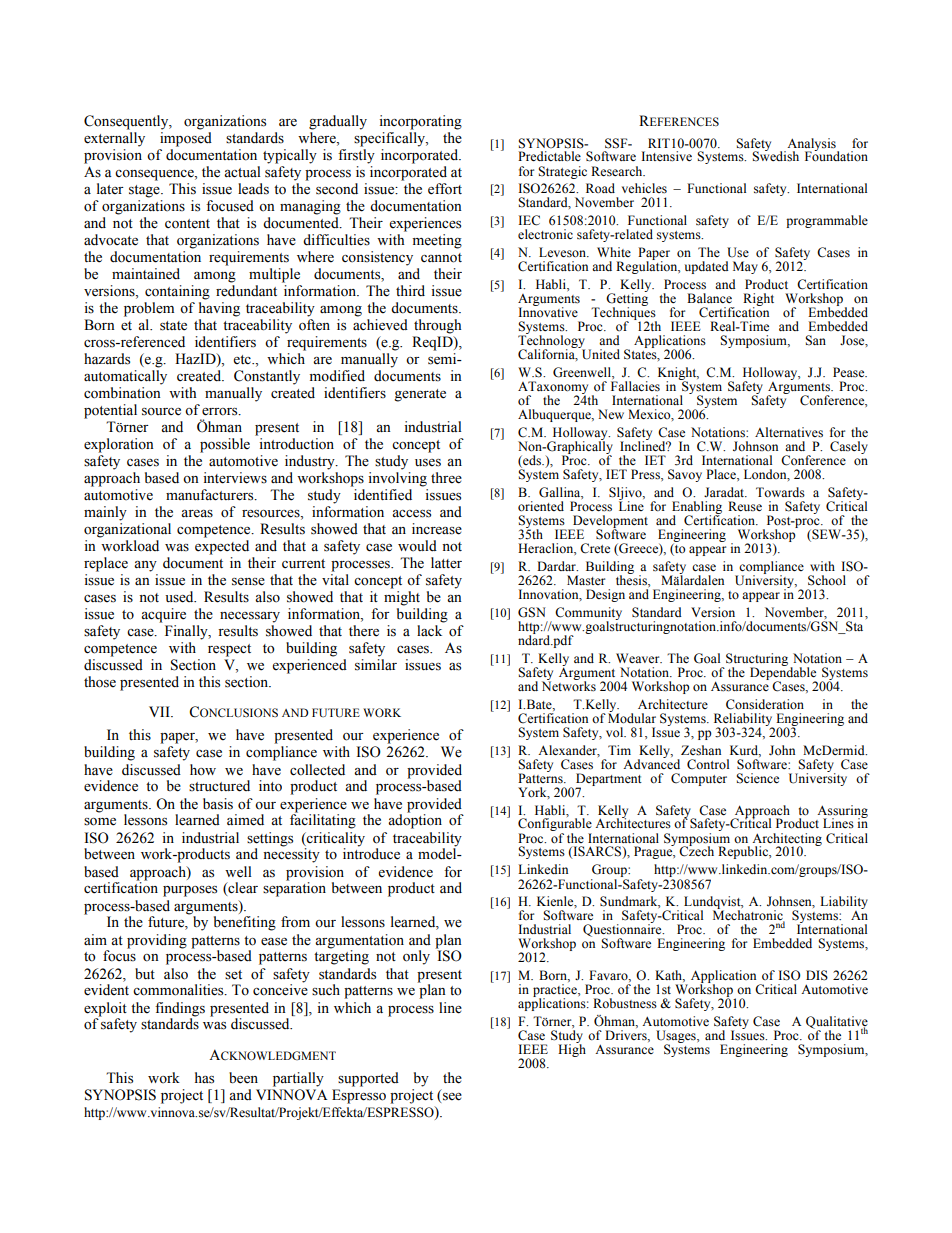 This page has height=1233, width=952. Describe the element at coordinates (452, 1097) in the page. I see `see` at that location.
